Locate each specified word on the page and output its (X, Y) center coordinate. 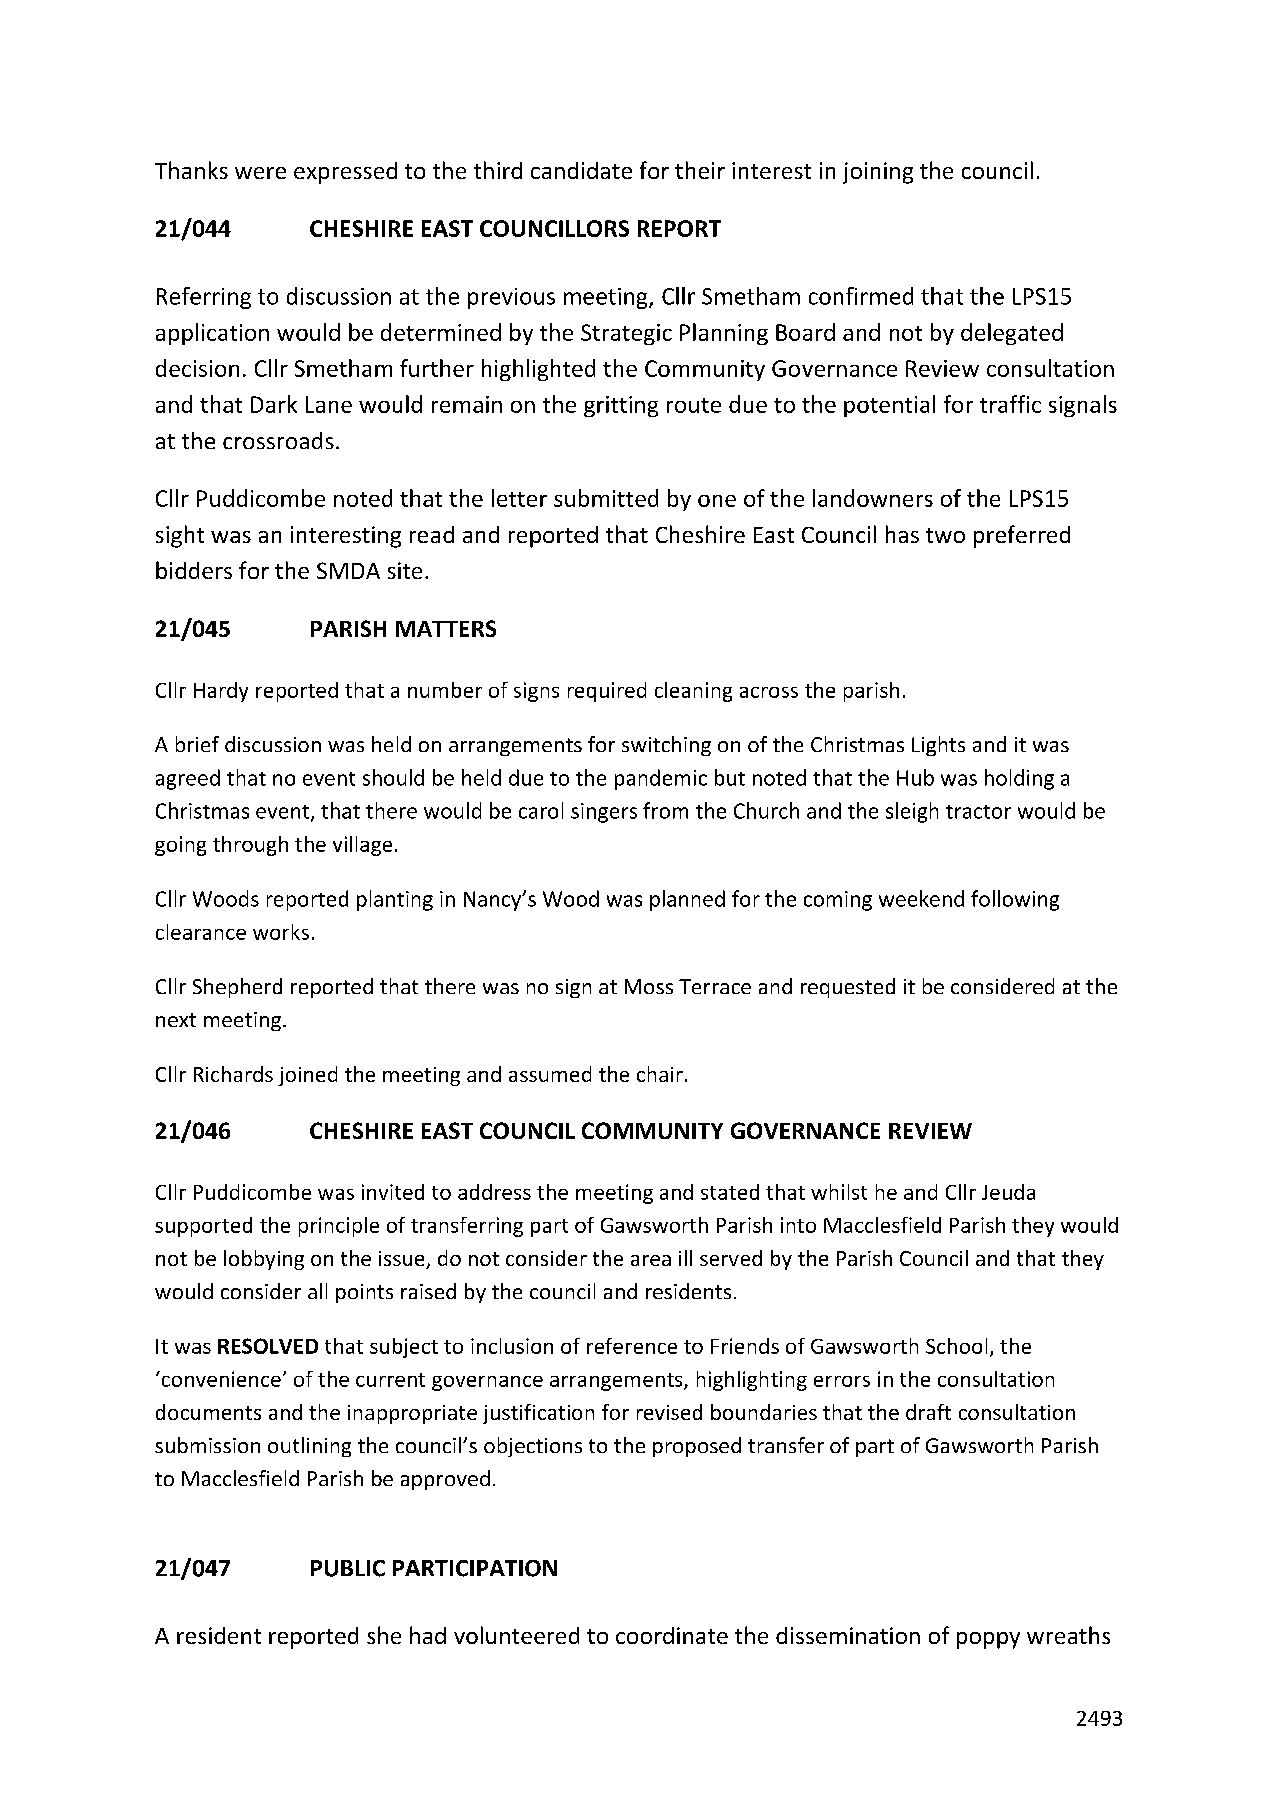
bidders (194, 570)
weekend (921, 898)
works (281, 932)
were (260, 173)
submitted (606, 498)
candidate (581, 170)
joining (878, 173)
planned (687, 900)
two (945, 535)
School (956, 1346)
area (651, 1260)
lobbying (264, 1260)
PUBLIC (348, 1568)
